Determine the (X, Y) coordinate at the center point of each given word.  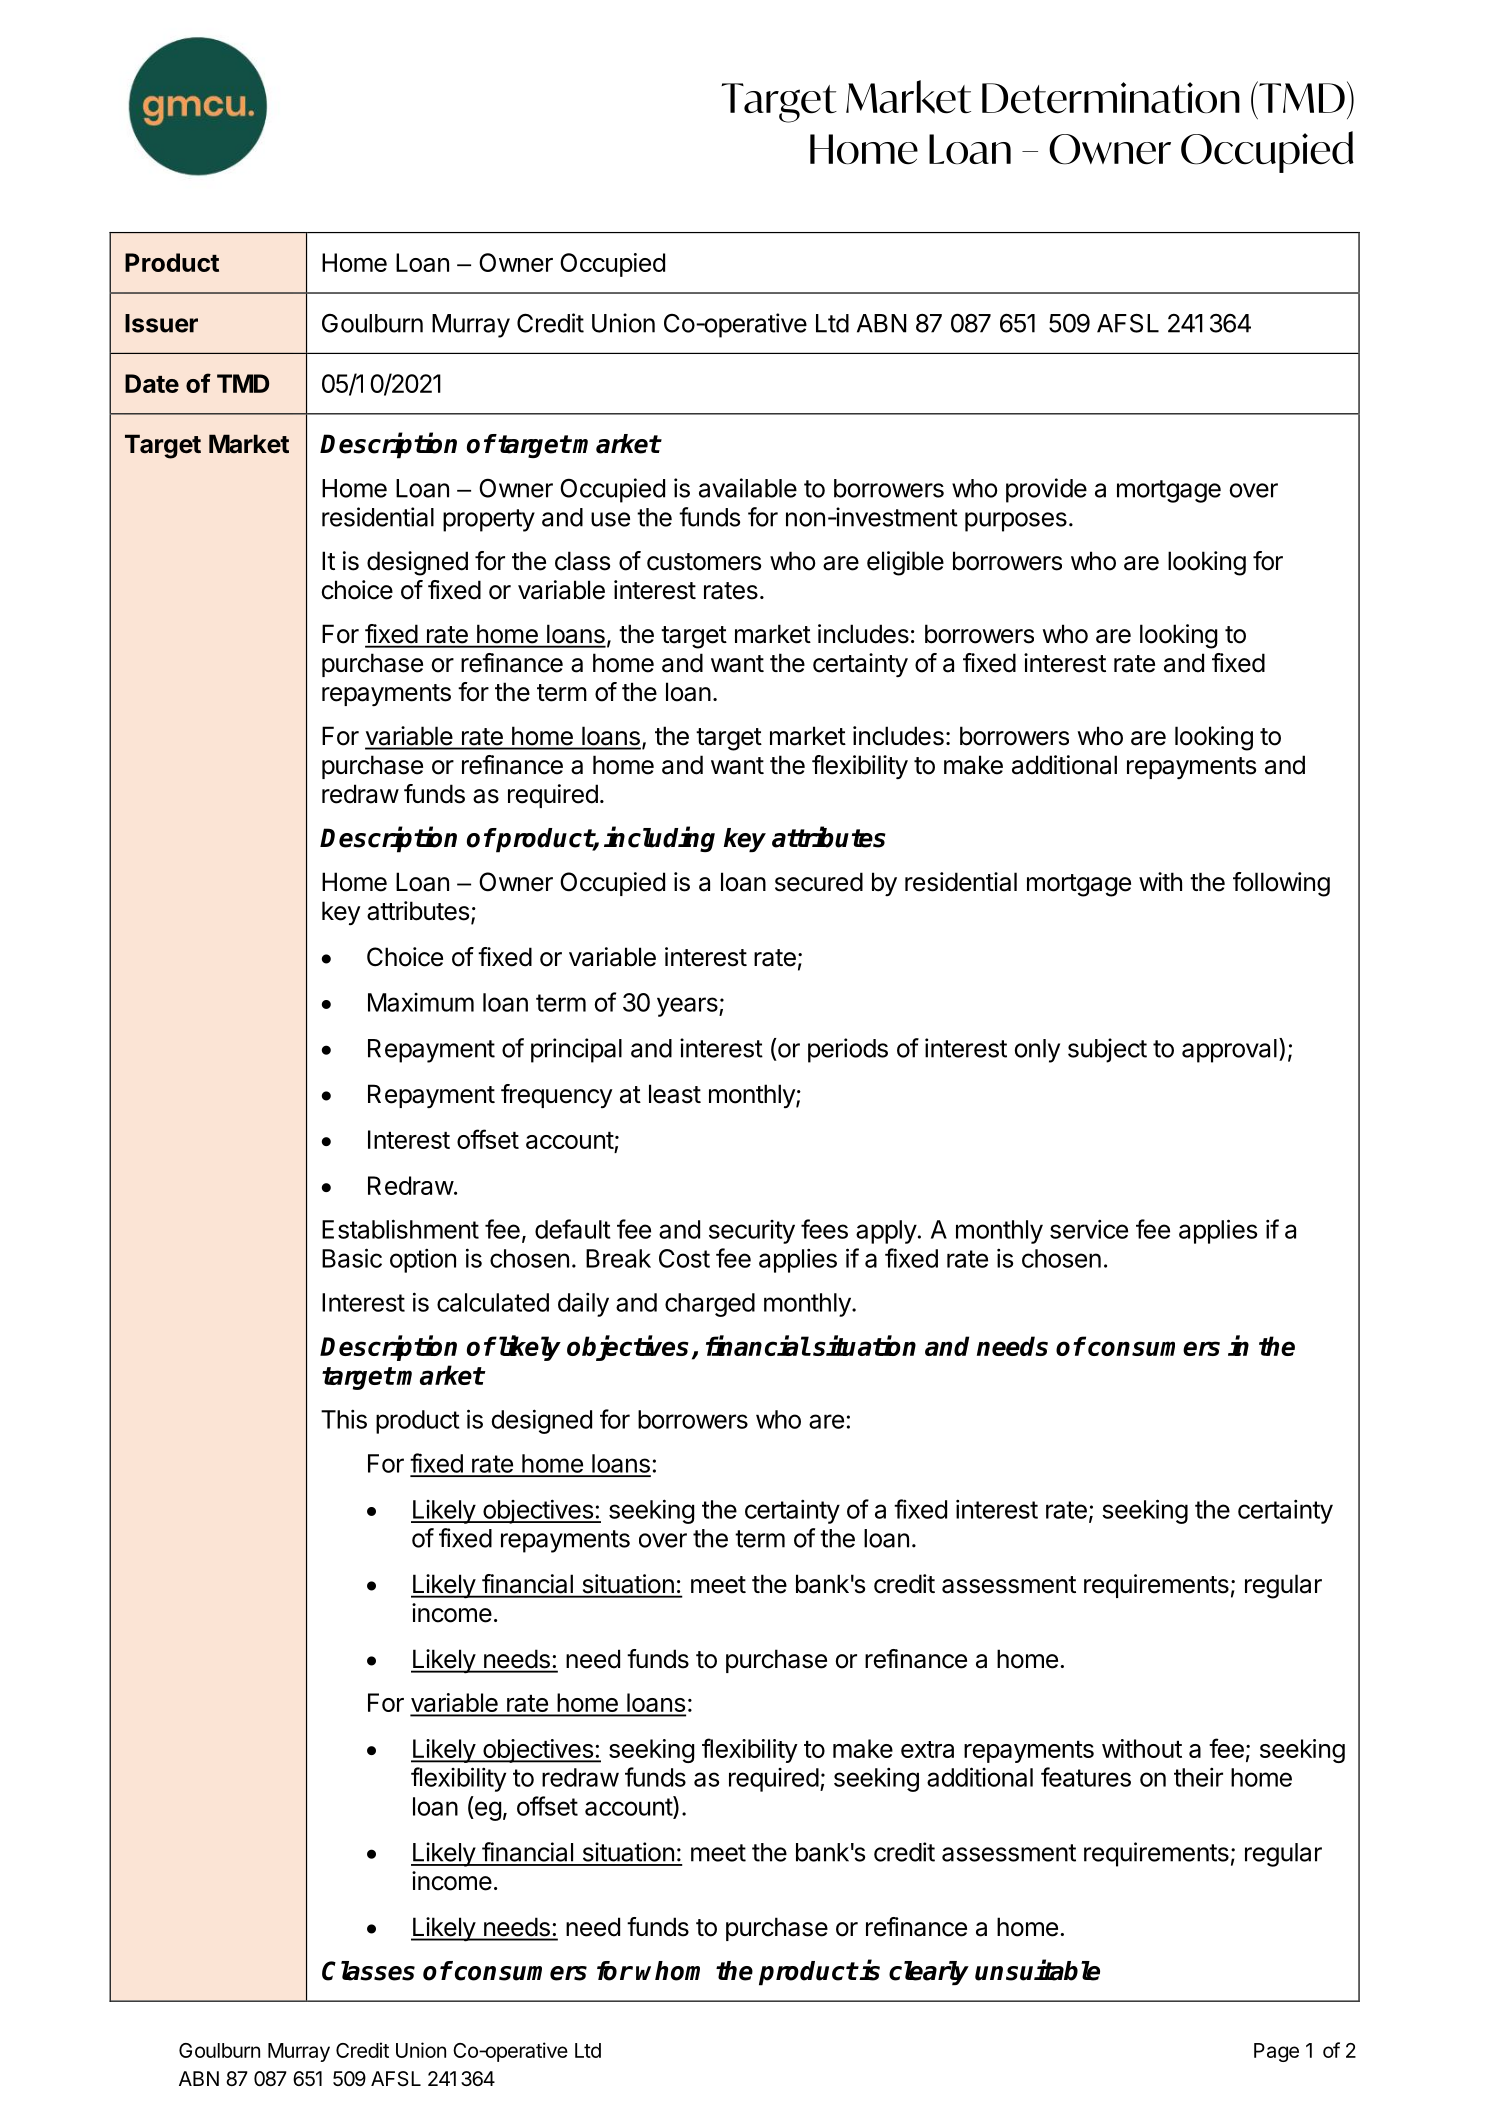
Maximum (421, 1002)
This (344, 1419)
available (748, 488)
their (1198, 1777)
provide (1046, 490)
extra (927, 1749)
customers (704, 562)
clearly (929, 1973)
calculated (493, 1302)
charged (710, 1305)
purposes (1016, 522)
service (1089, 1229)
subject (1107, 1050)
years (687, 1007)
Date (152, 383)
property (489, 520)
